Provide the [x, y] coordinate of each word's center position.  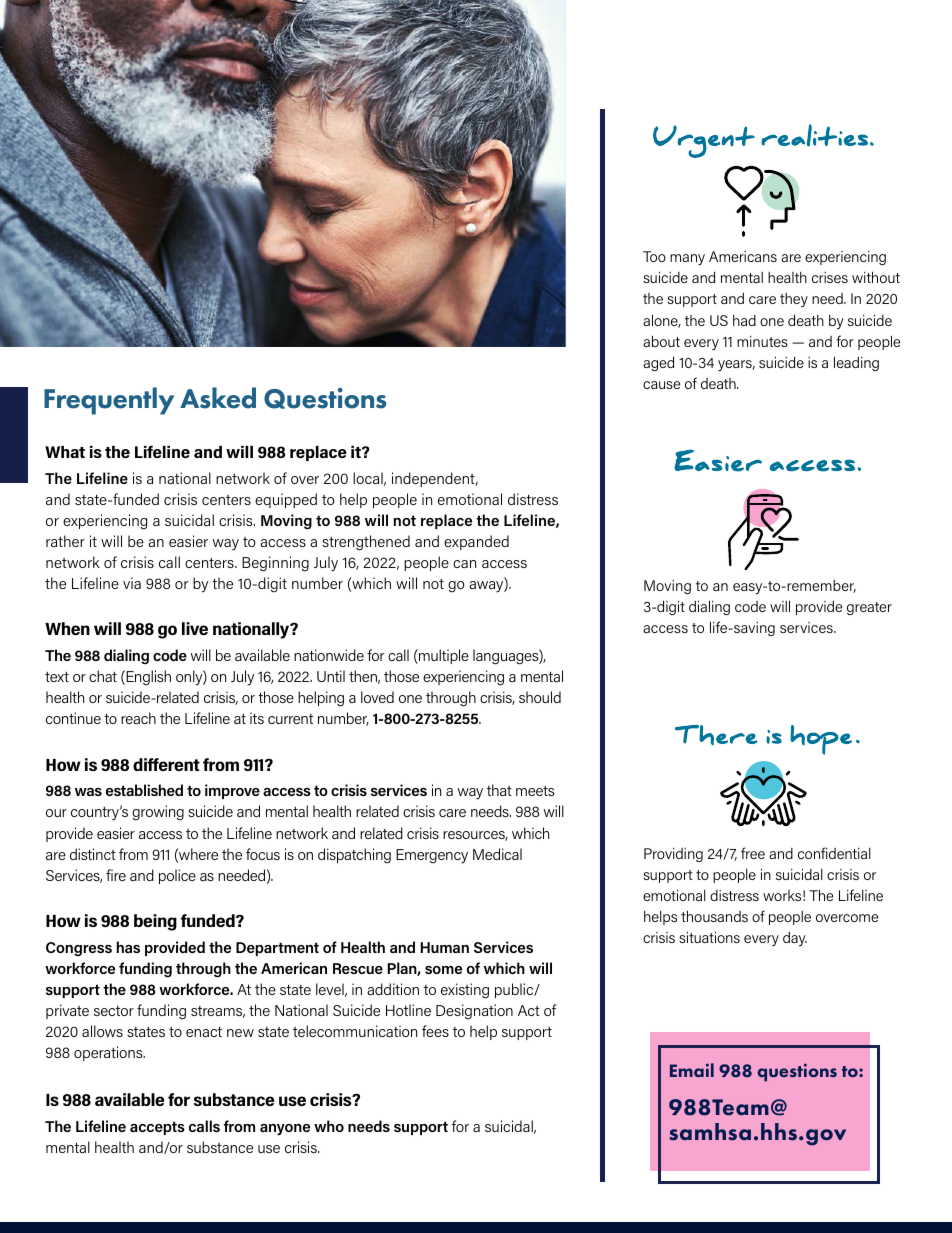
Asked [218, 398]
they [794, 300]
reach [138, 718]
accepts [157, 1128]
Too [654, 256]
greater [869, 608]
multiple [443, 656]
